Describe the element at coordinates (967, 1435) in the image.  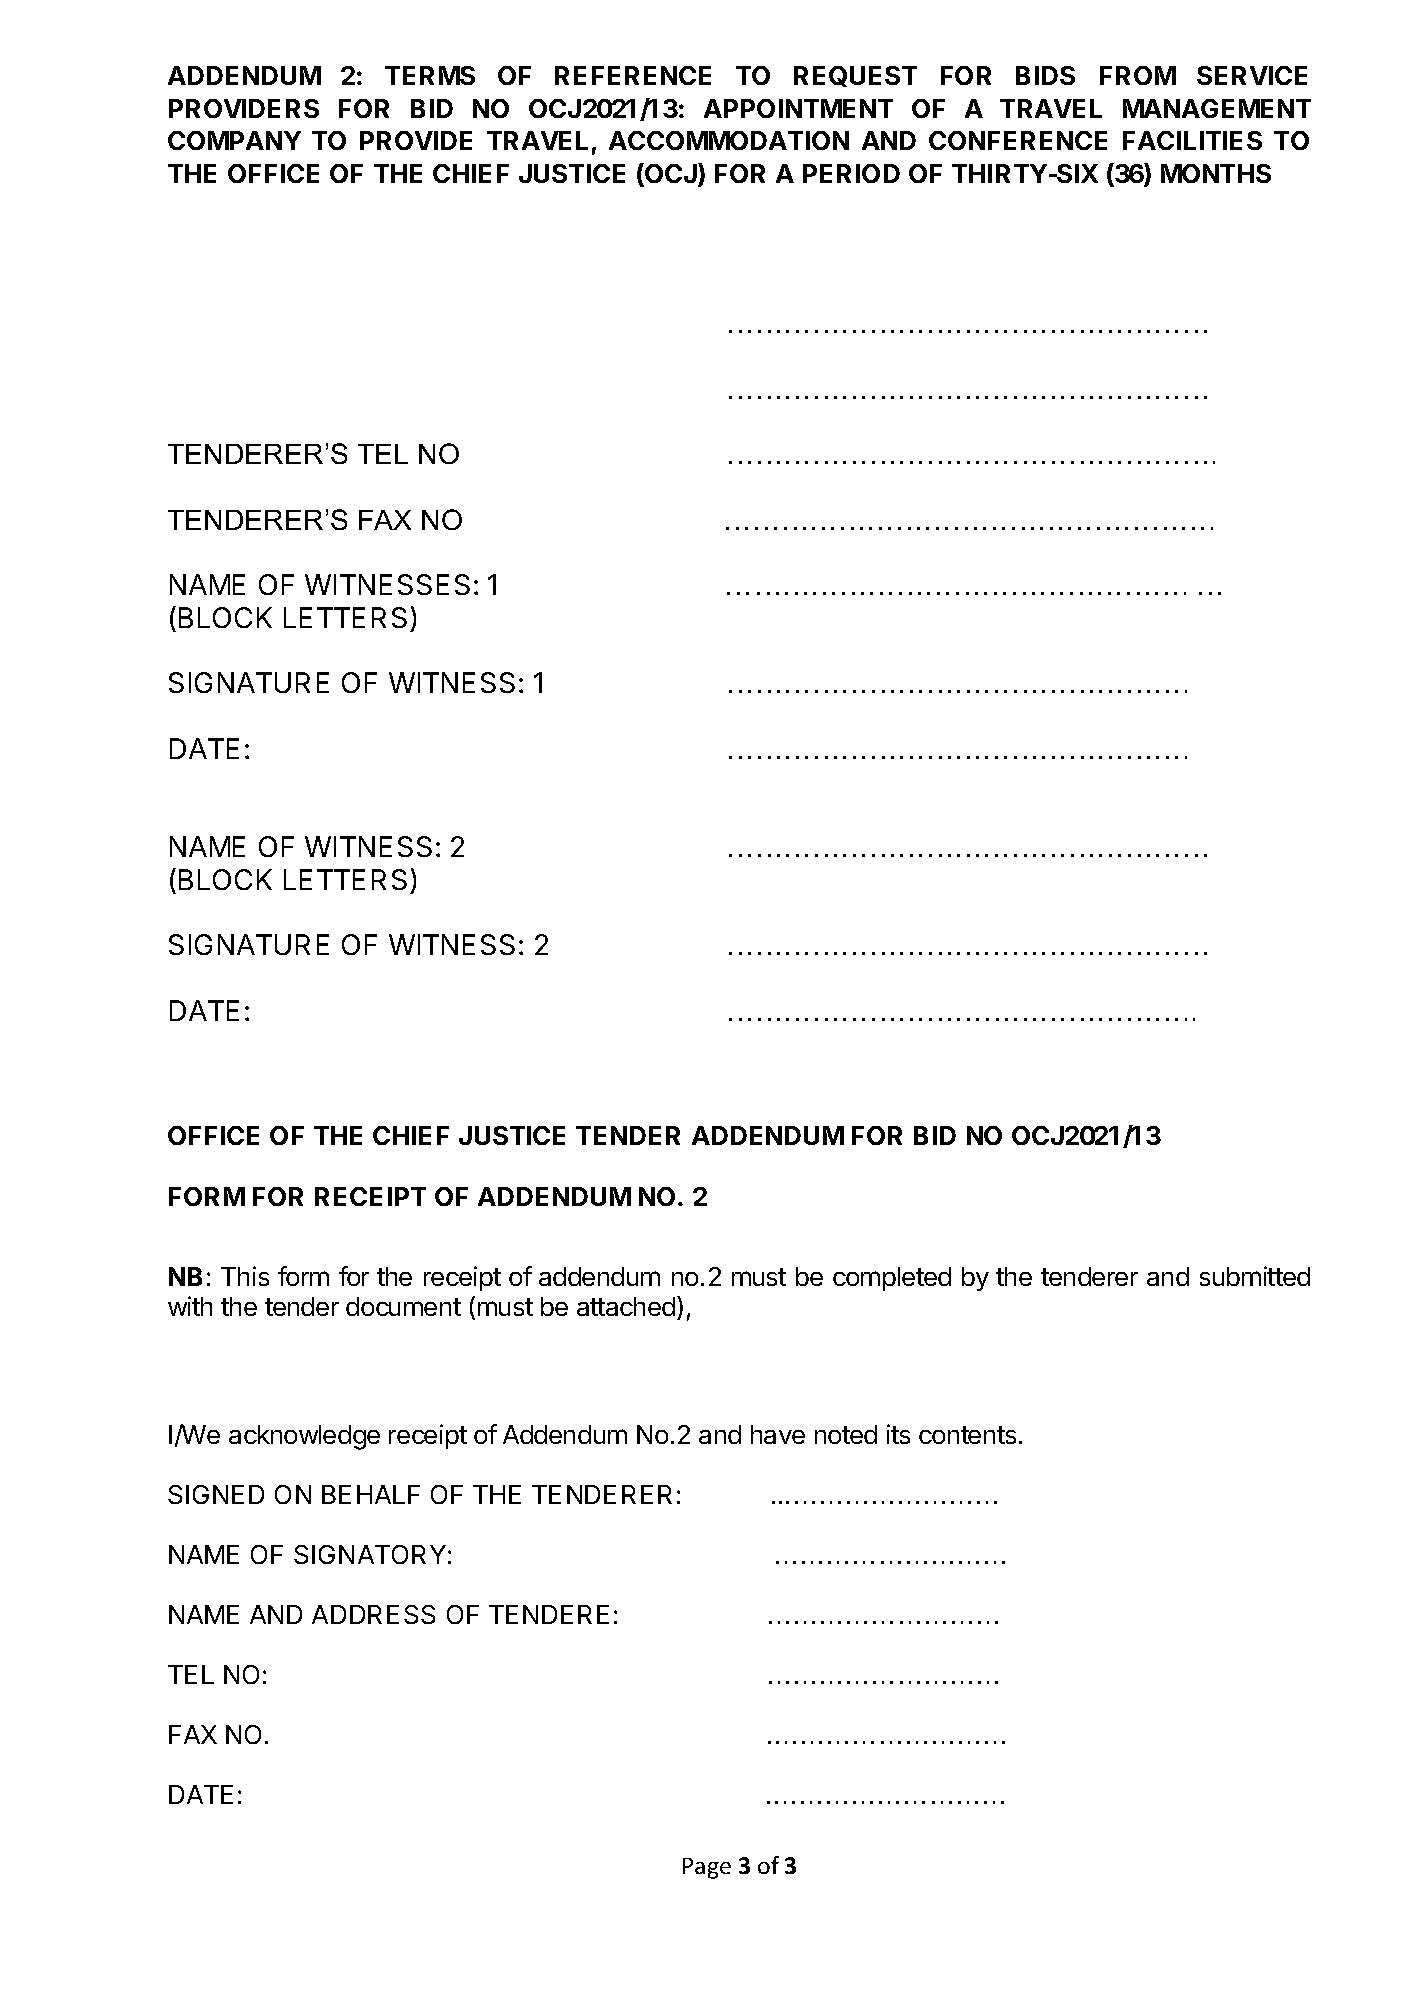
I see `contents` at that location.
